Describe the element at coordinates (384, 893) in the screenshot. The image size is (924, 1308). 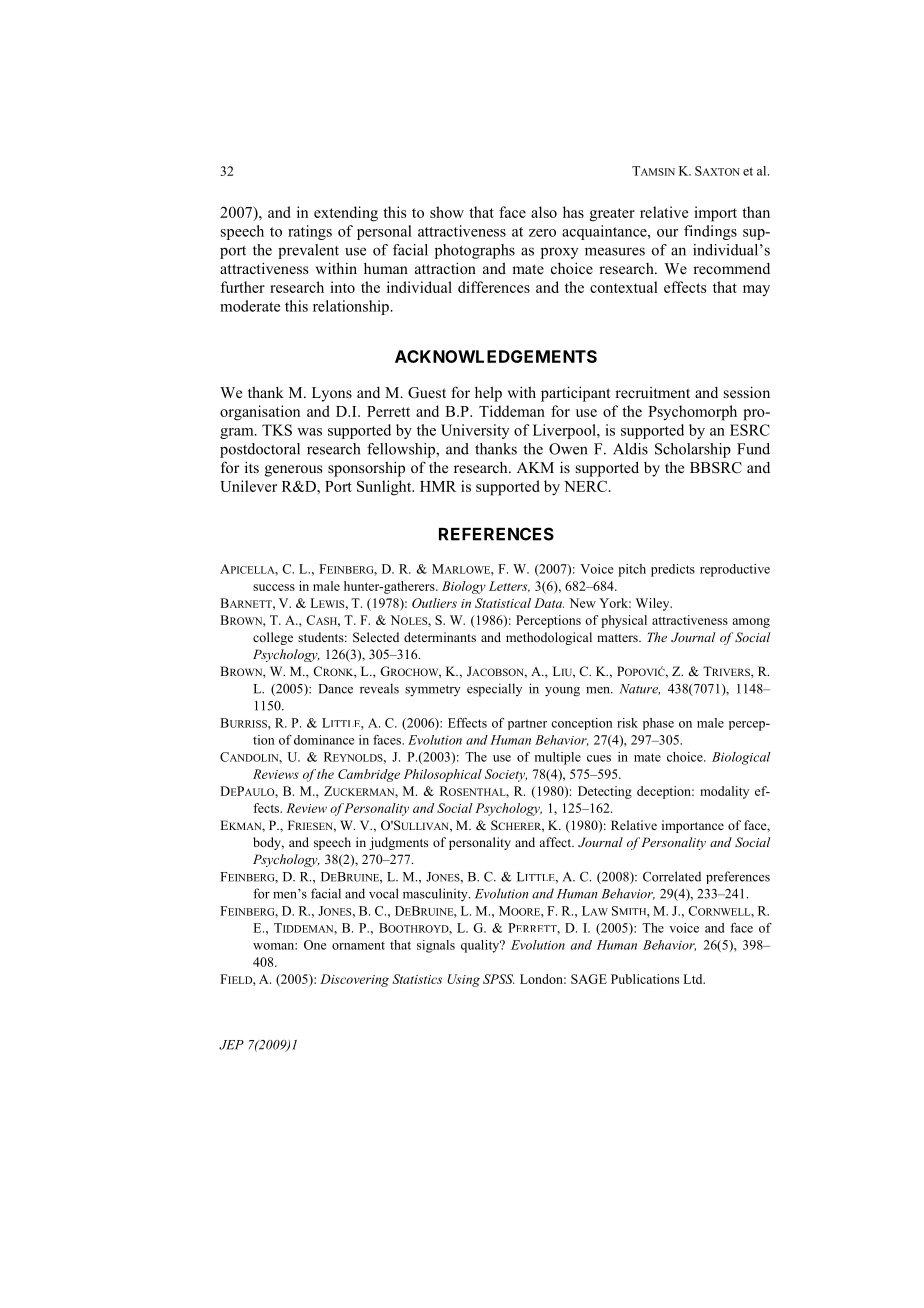
I see `vocal` at that location.
